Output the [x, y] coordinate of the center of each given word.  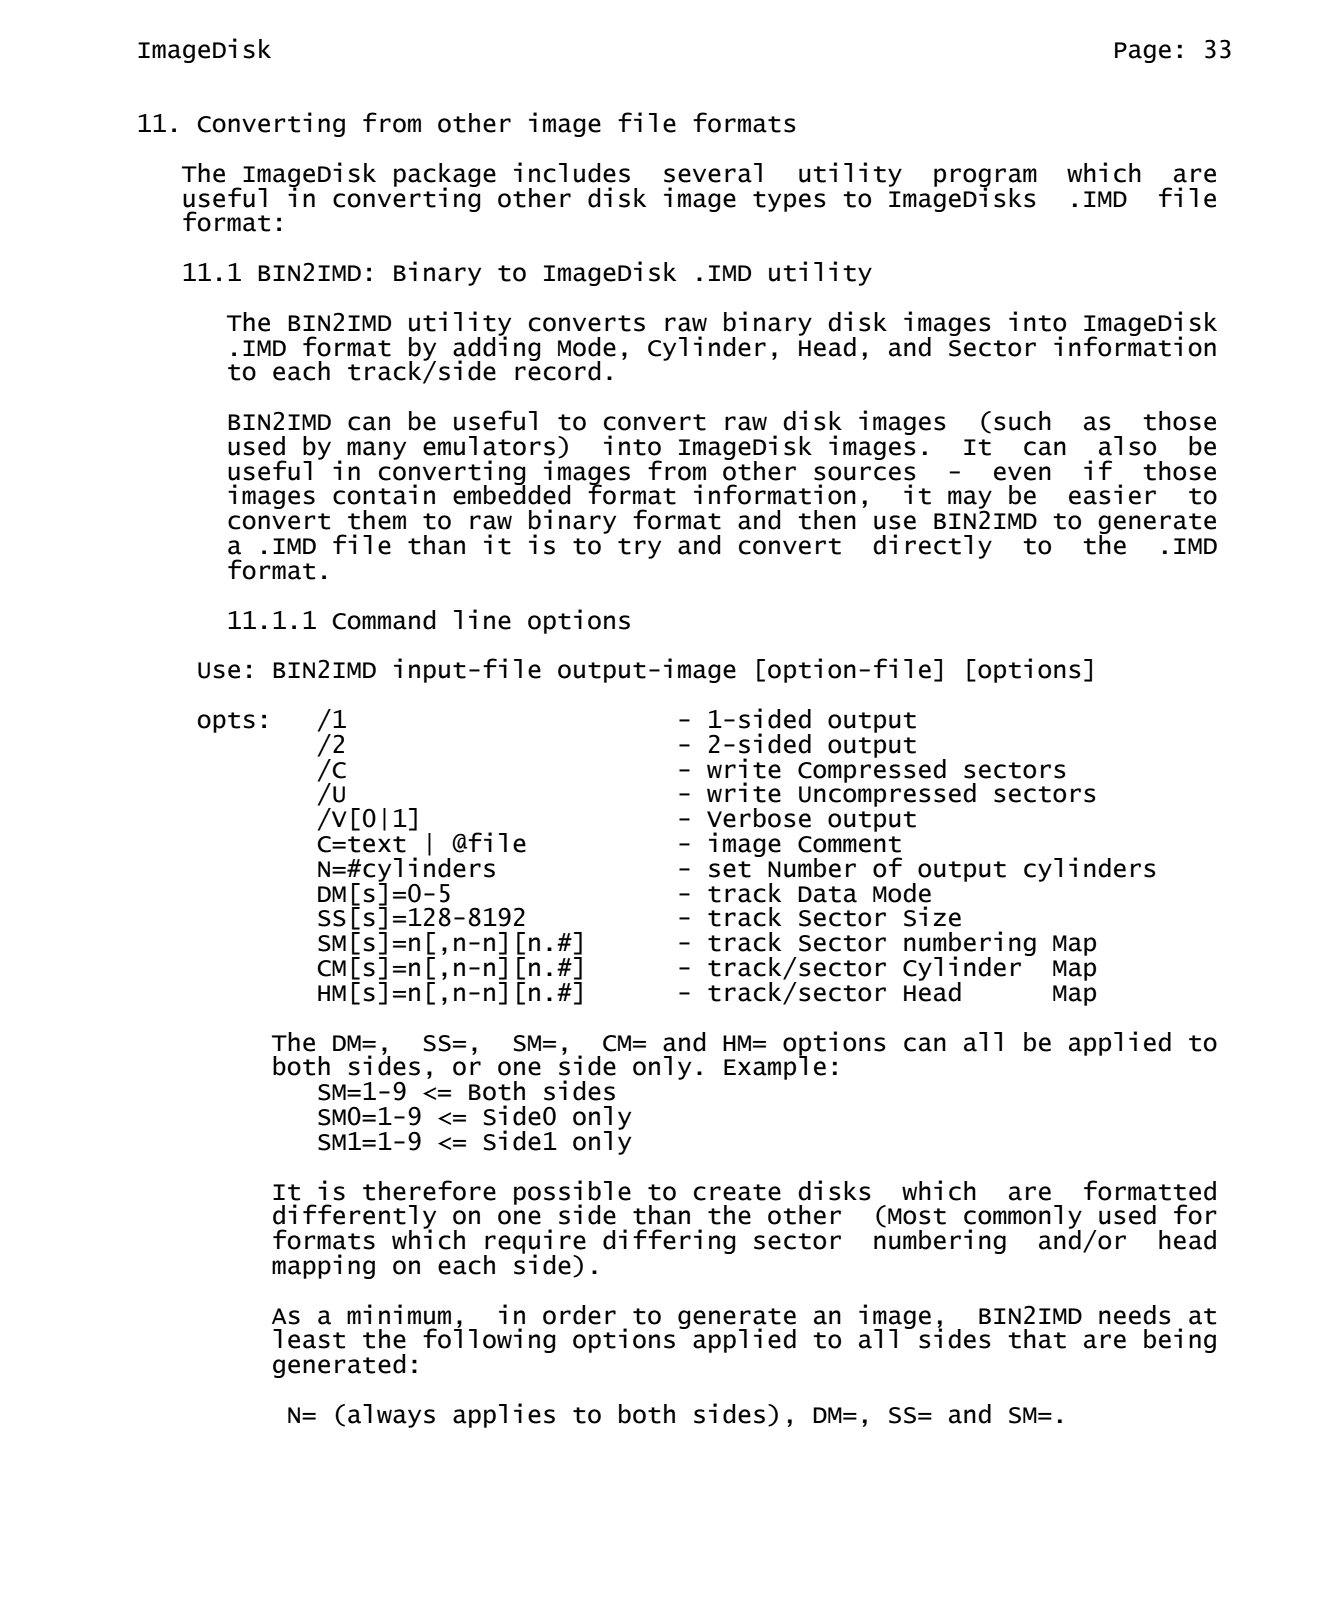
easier [1112, 494]
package [445, 176]
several [713, 173]
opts [226, 722]
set [730, 869]
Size [932, 916]
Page [1143, 52]
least [309, 1339]
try [639, 548]
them [377, 520]
